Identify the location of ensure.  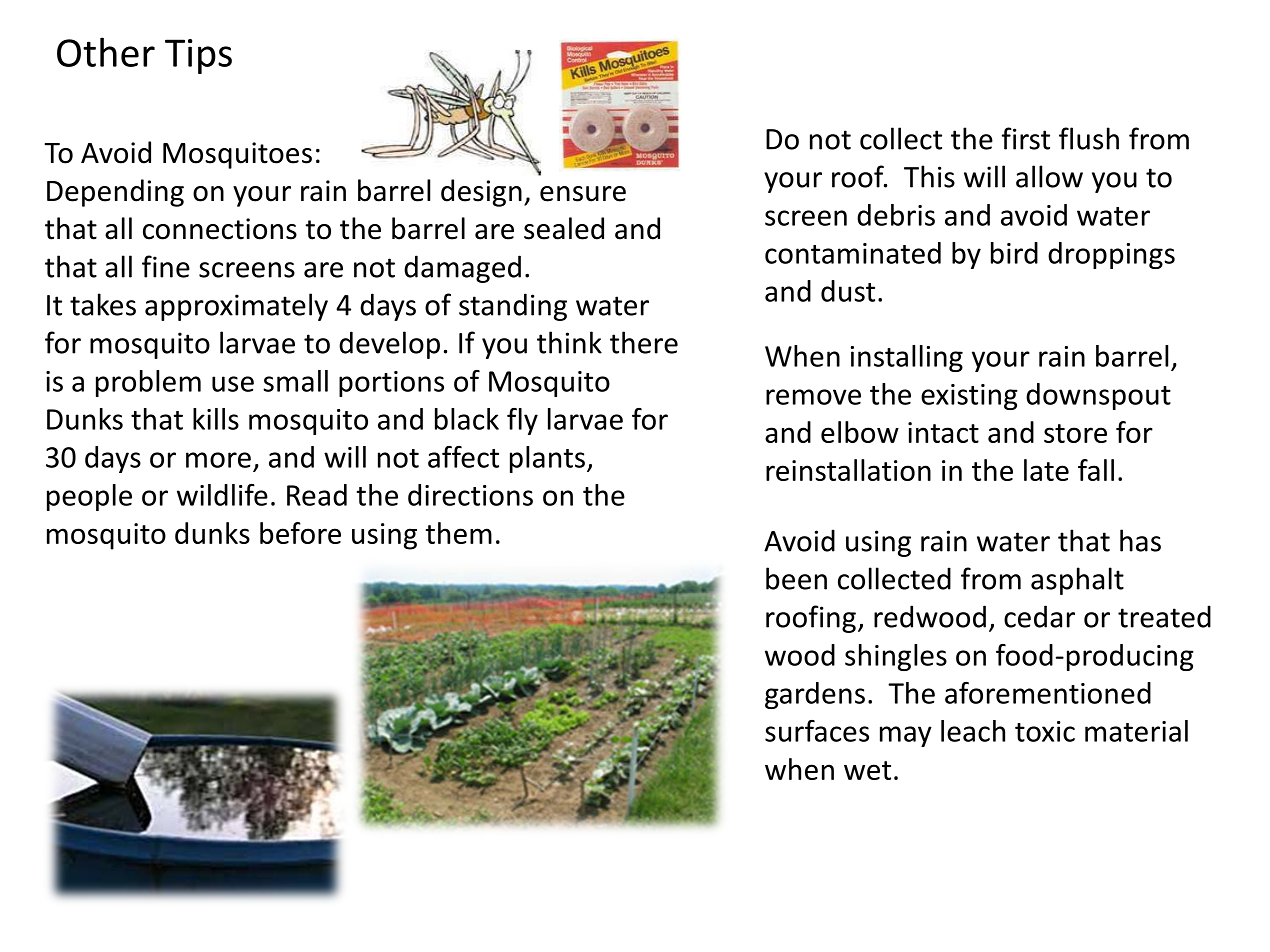
(583, 194).
